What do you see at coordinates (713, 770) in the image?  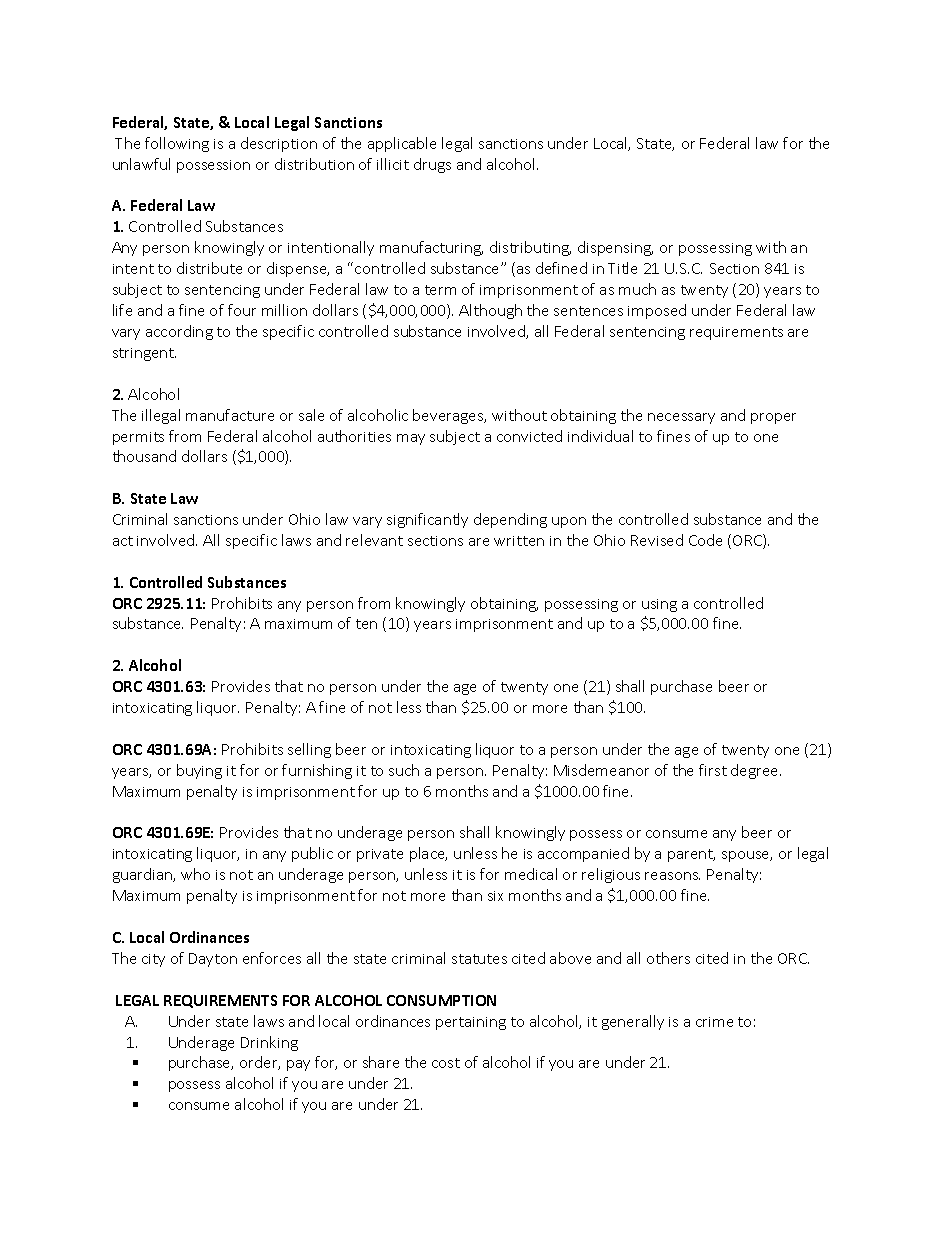 I see `first` at bounding box center [713, 770].
